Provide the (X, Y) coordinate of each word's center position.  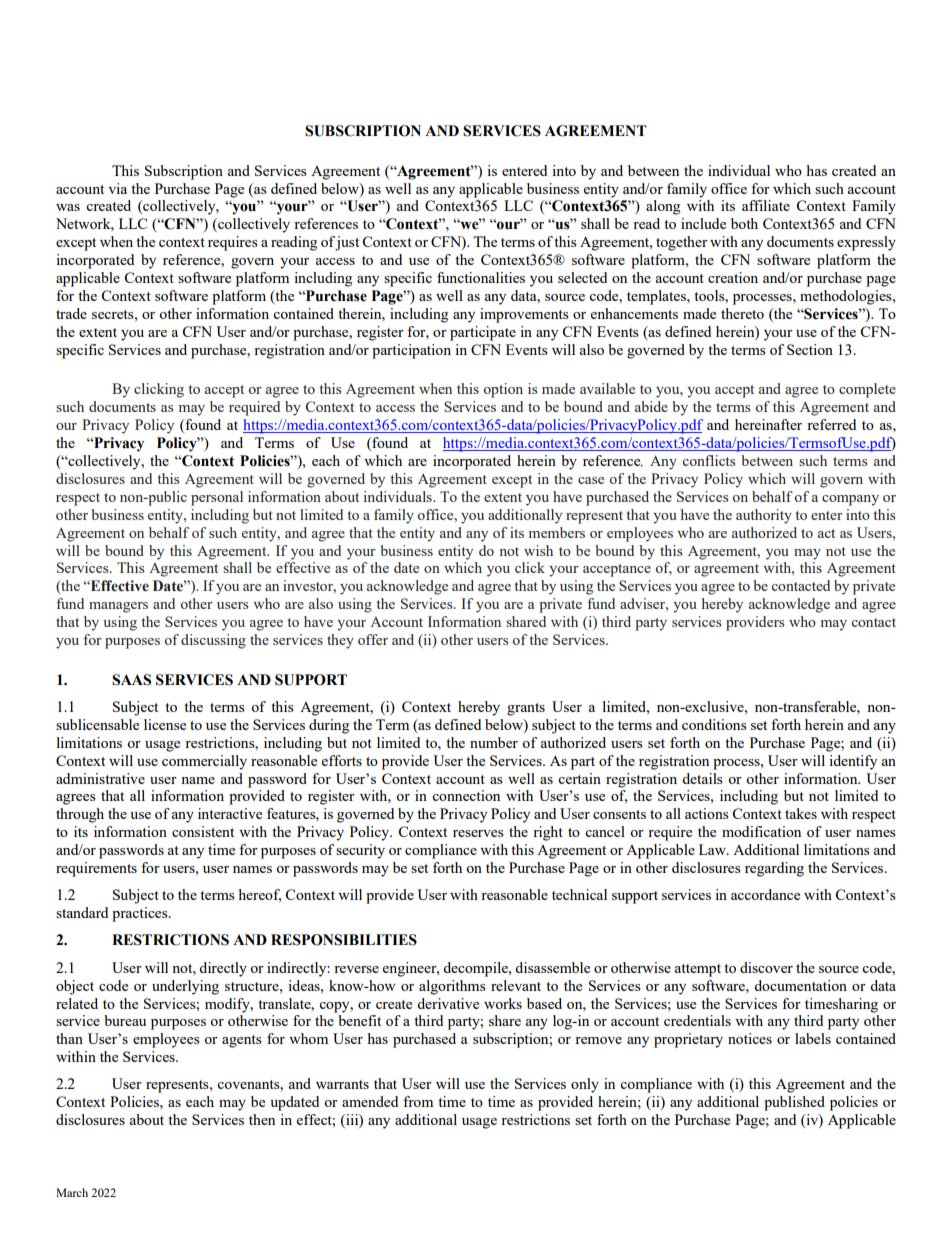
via (117, 188)
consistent (203, 831)
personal (217, 498)
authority (764, 516)
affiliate (766, 205)
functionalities (481, 277)
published (794, 1103)
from (418, 1101)
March (72, 1192)
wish (538, 550)
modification (761, 831)
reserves (478, 833)
